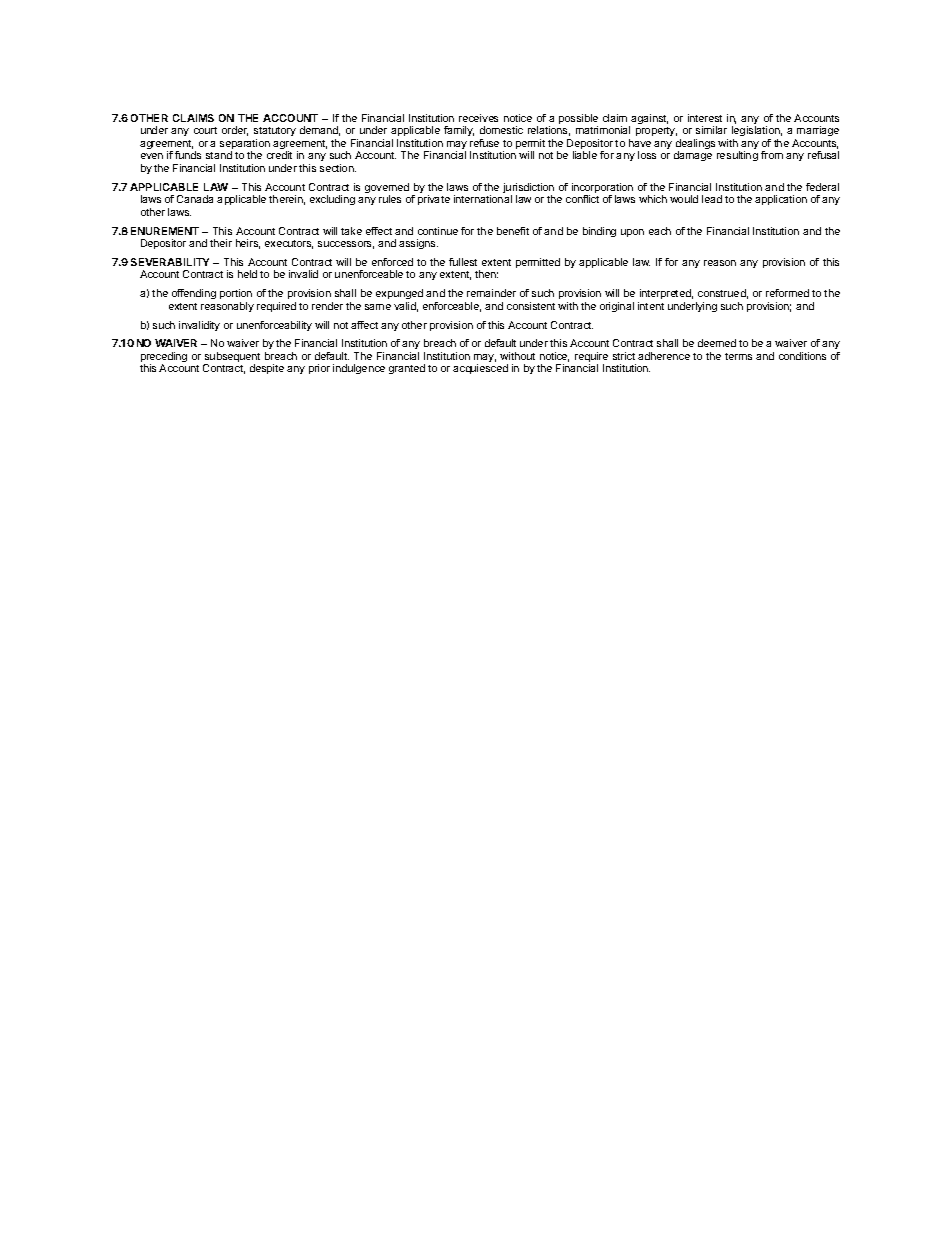  Describe the element at coordinates (195, 199) in the document. I see `Canada` at that location.
